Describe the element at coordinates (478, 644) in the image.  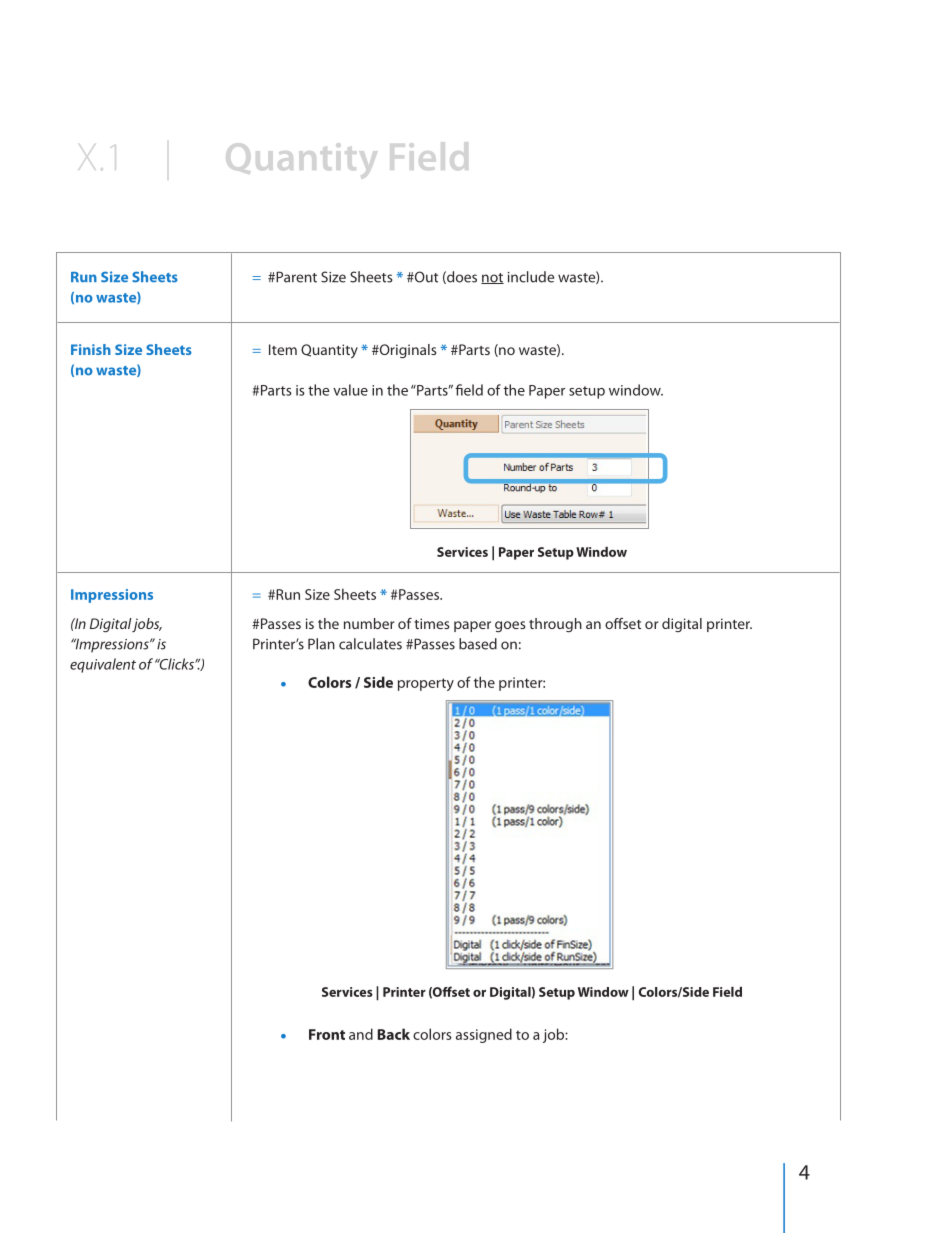
I see `based` at that location.
